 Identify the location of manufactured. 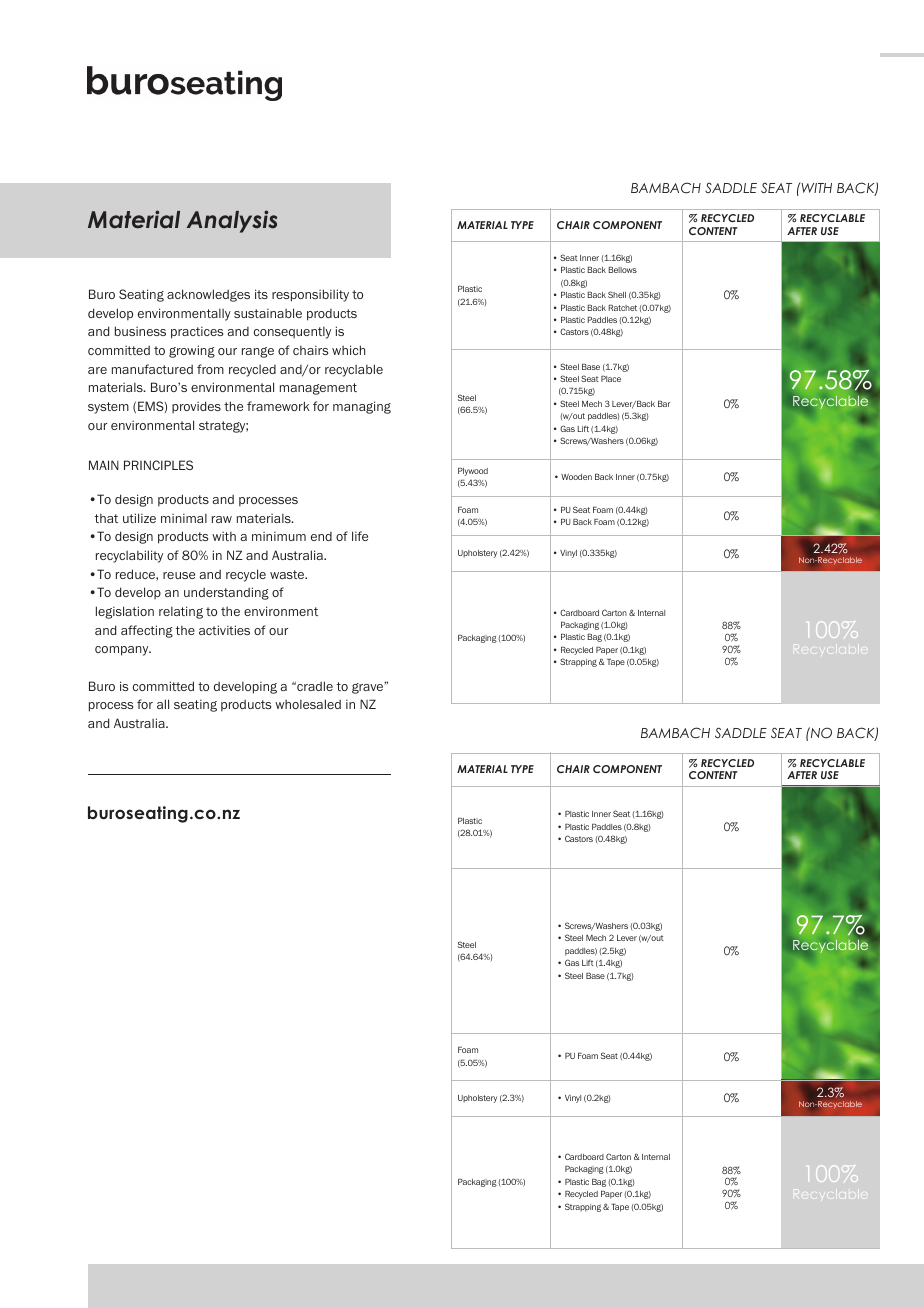
(152, 369).
